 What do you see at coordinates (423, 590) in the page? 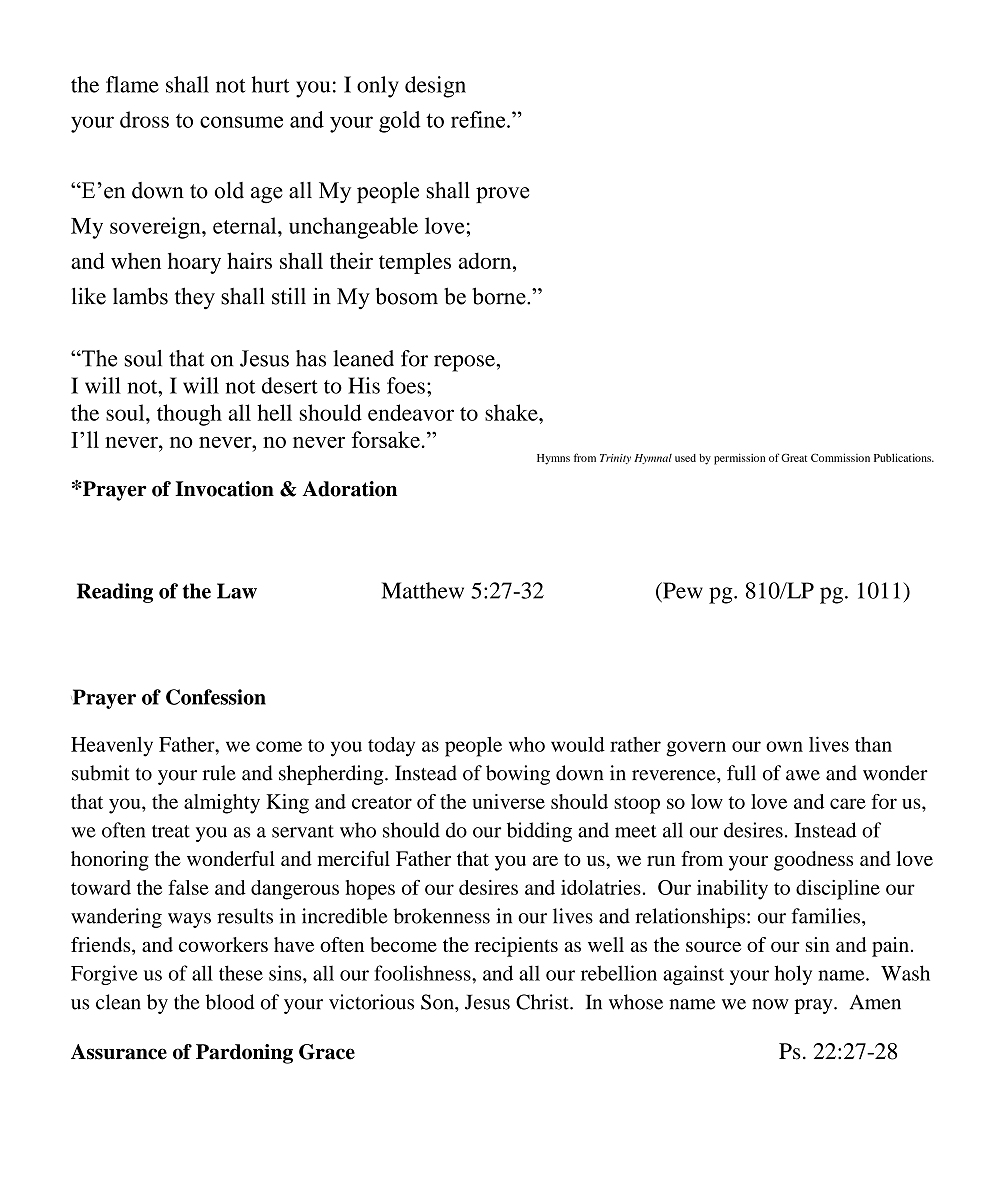
I see `Matthew` at bounding box center [423, 590].
